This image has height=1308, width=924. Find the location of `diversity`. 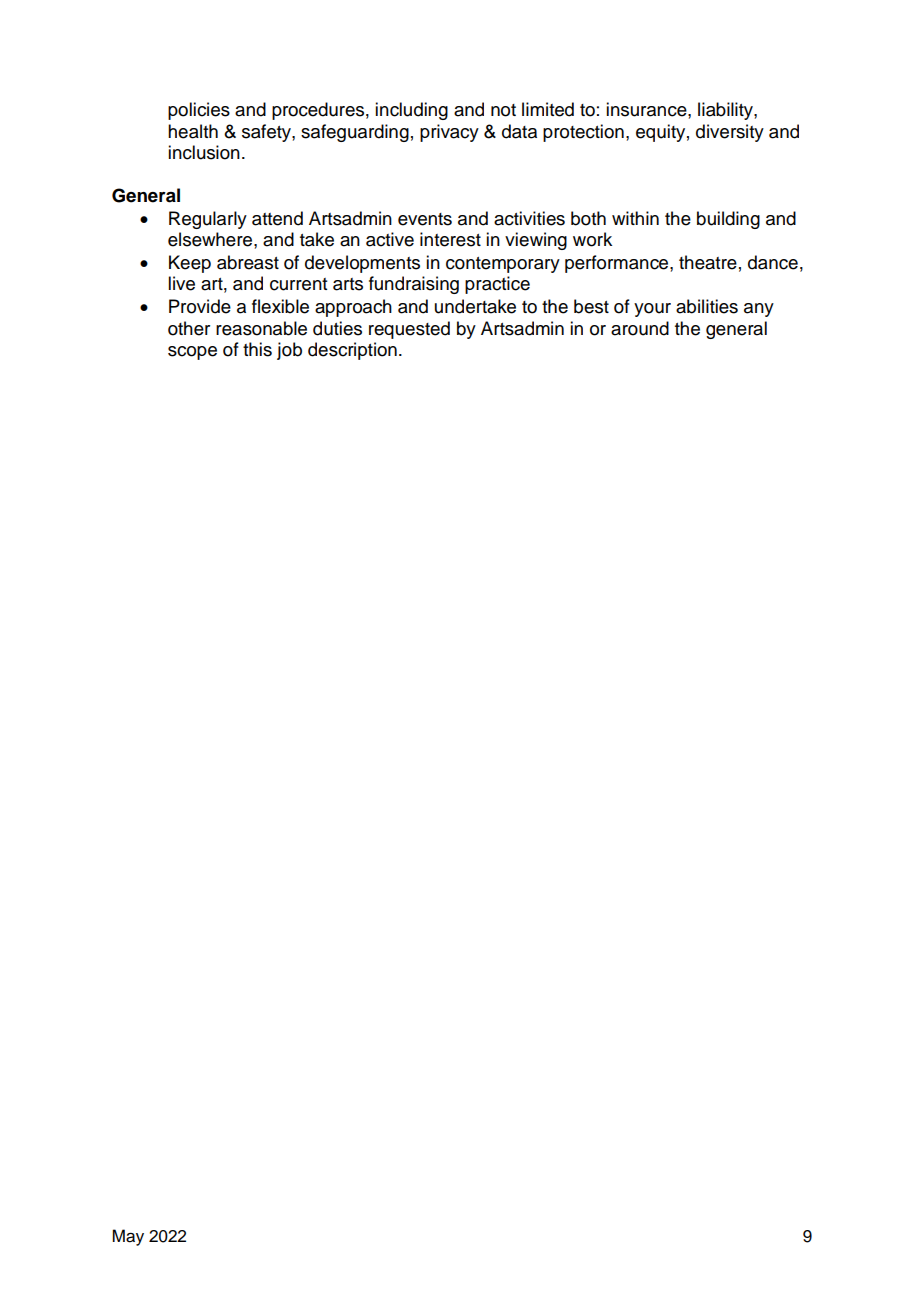

diversity is located at coordinates (730, 133).
